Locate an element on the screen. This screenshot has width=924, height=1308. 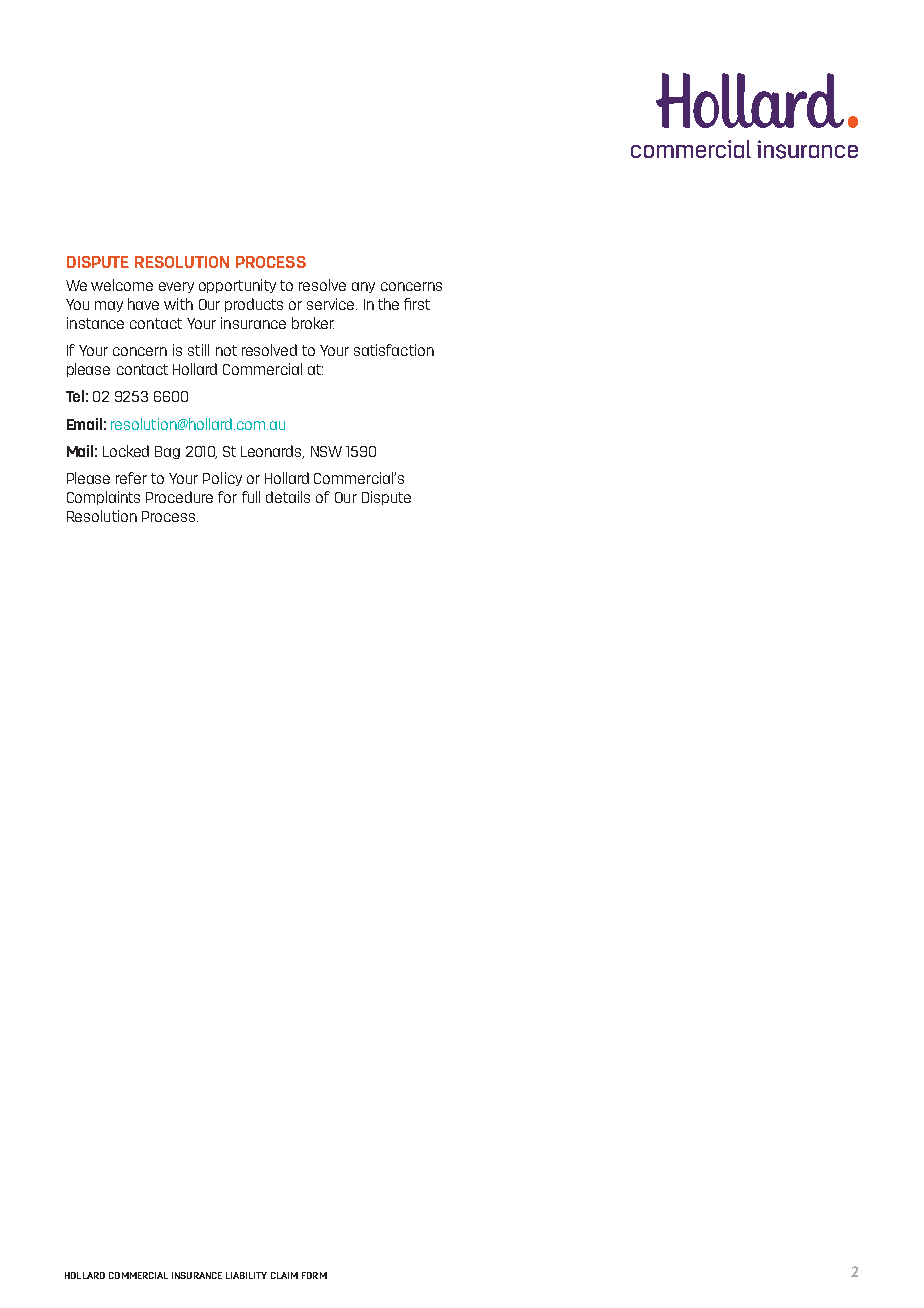
Complaints is located at coordinates (103, 498).
